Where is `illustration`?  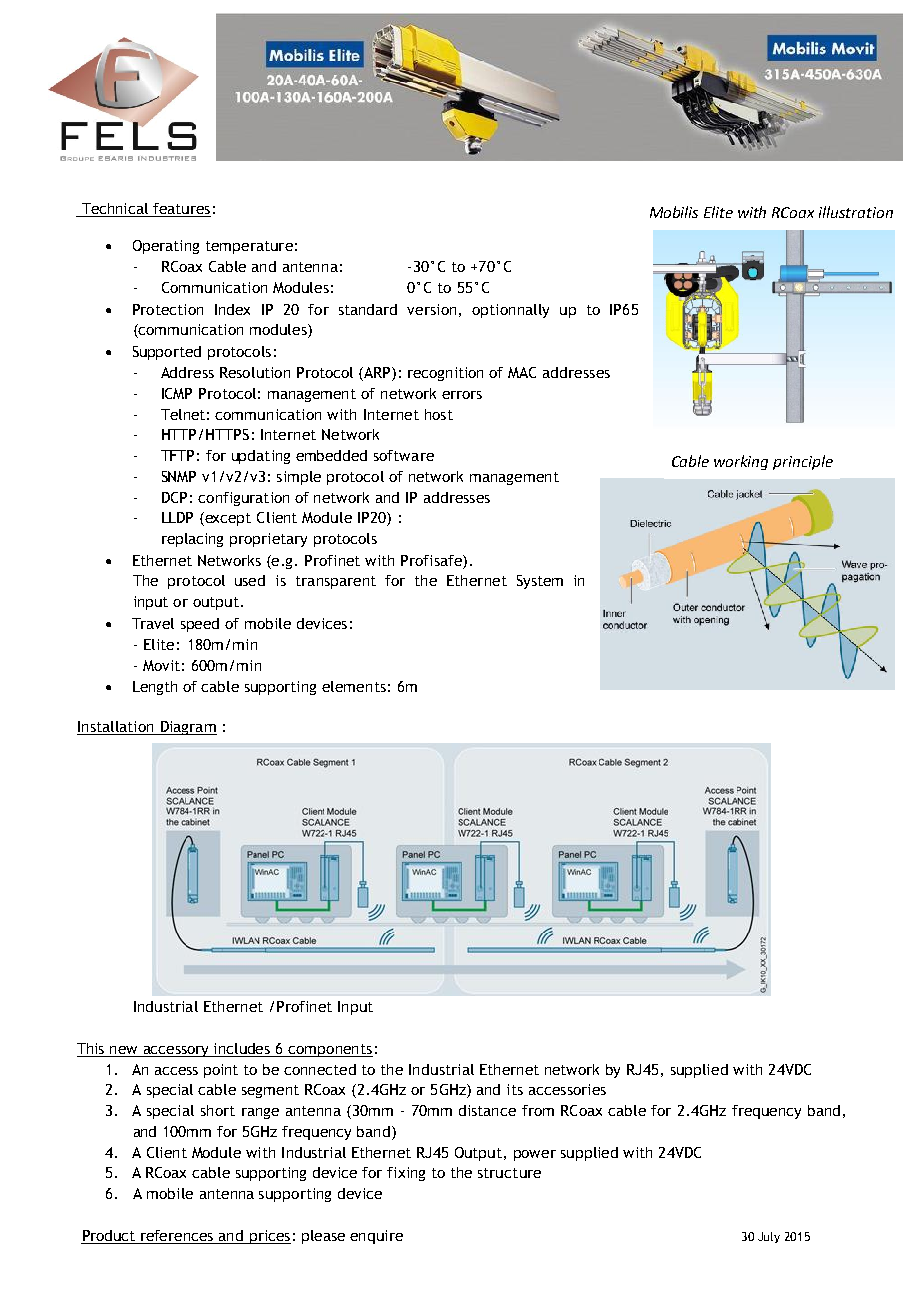
illustration is located at coordinates (856, 212).
